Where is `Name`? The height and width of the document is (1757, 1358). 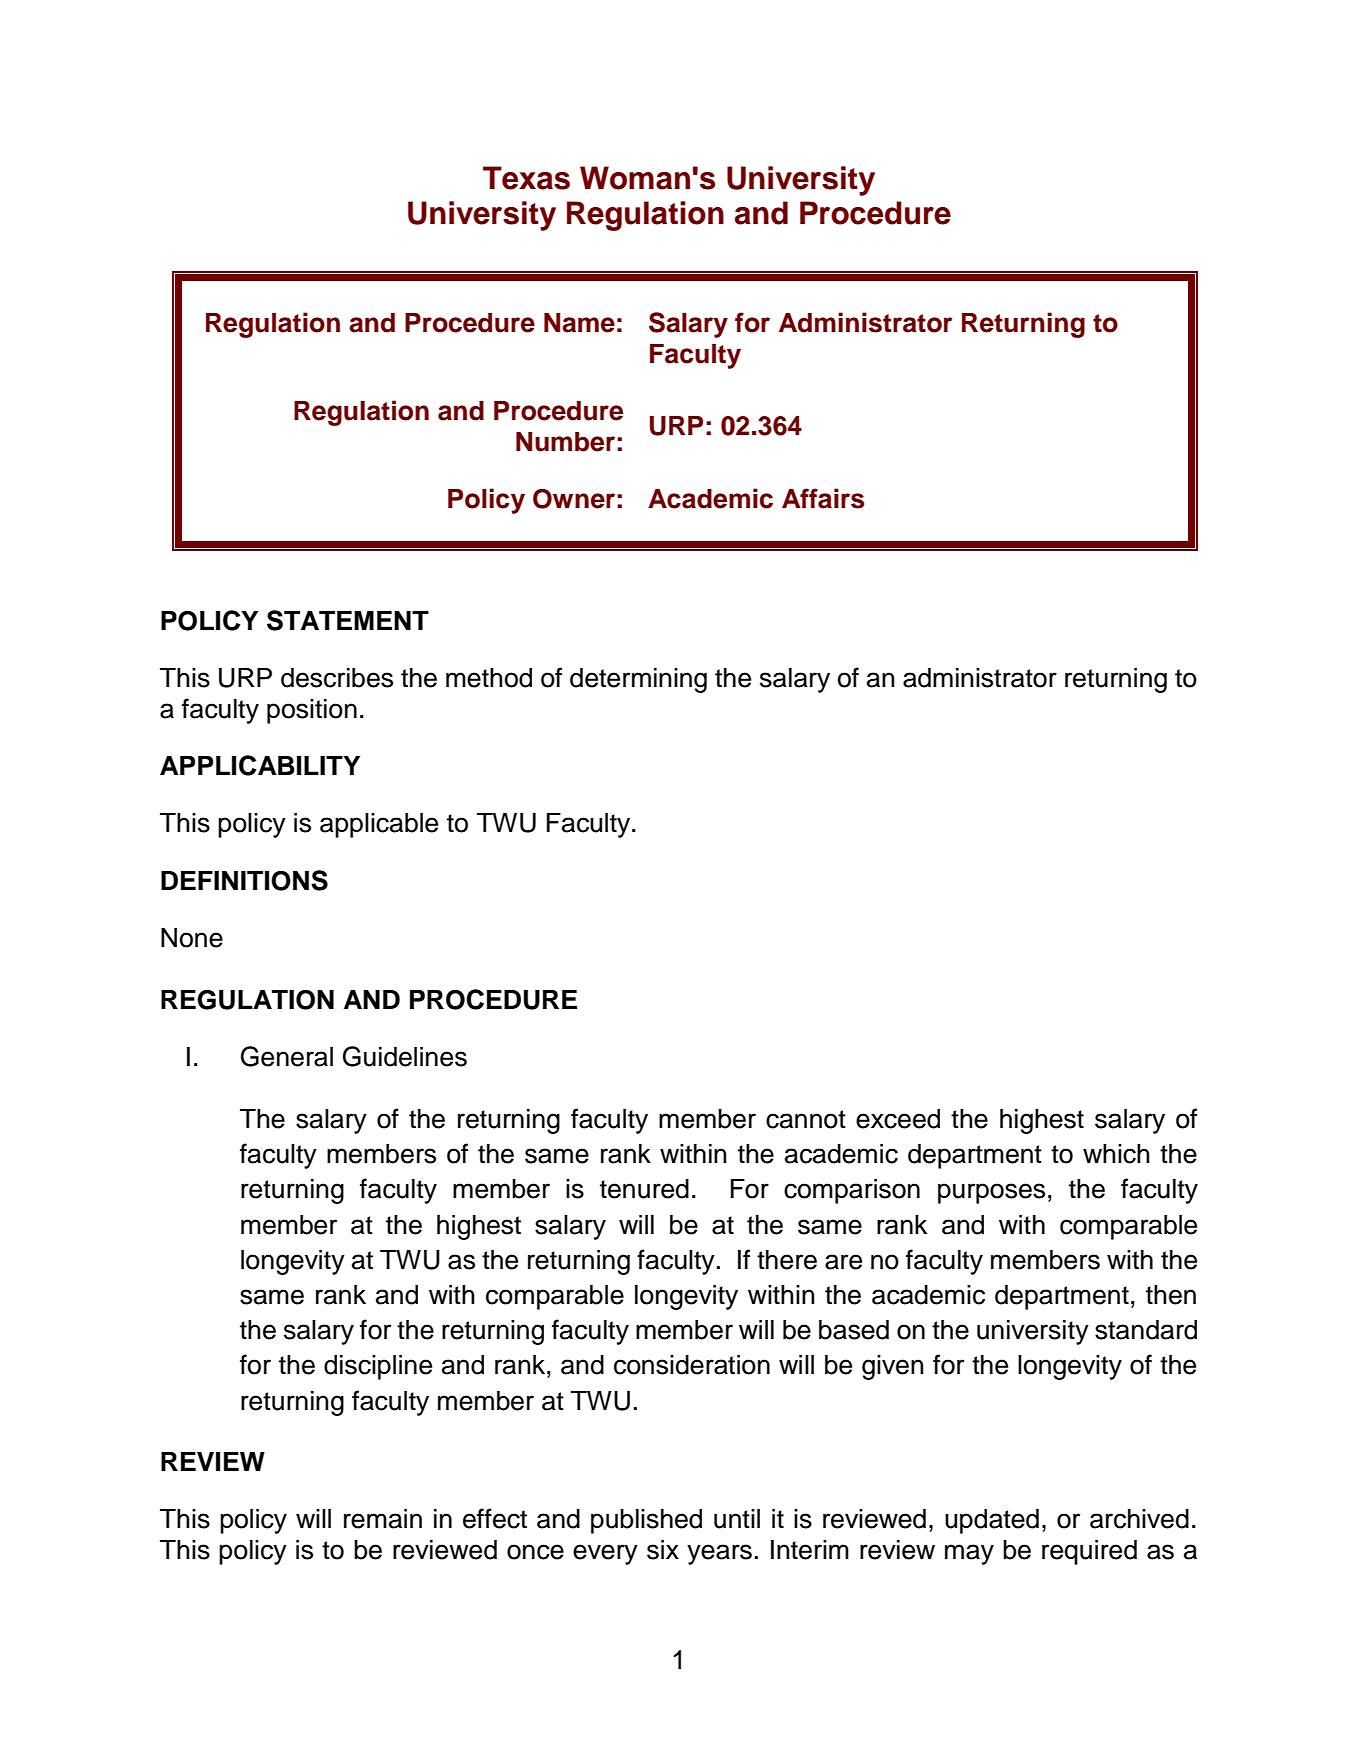
Name is located at coordinates (579, 323).
